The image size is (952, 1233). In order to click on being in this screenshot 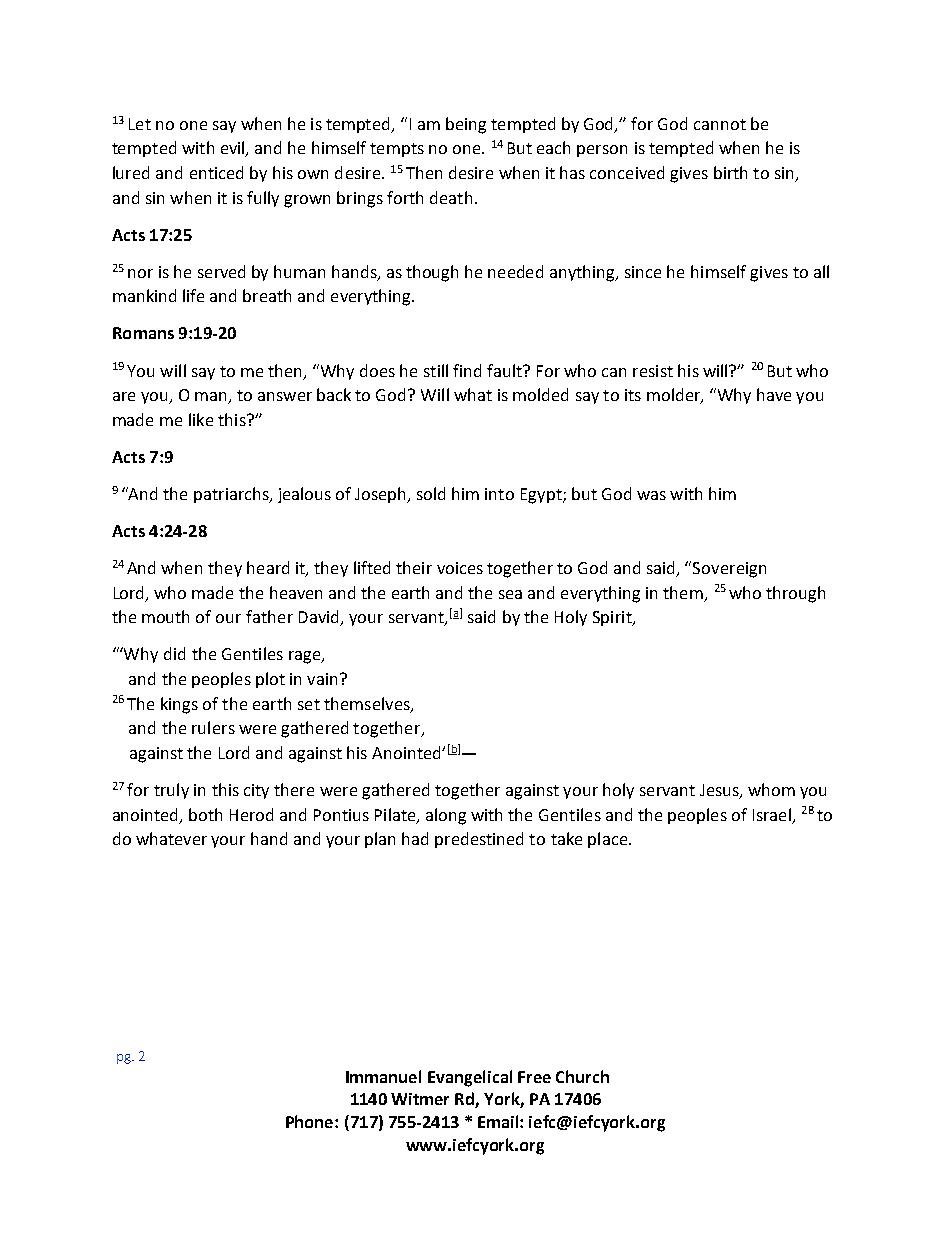, I will do `click(466, 125)`.
